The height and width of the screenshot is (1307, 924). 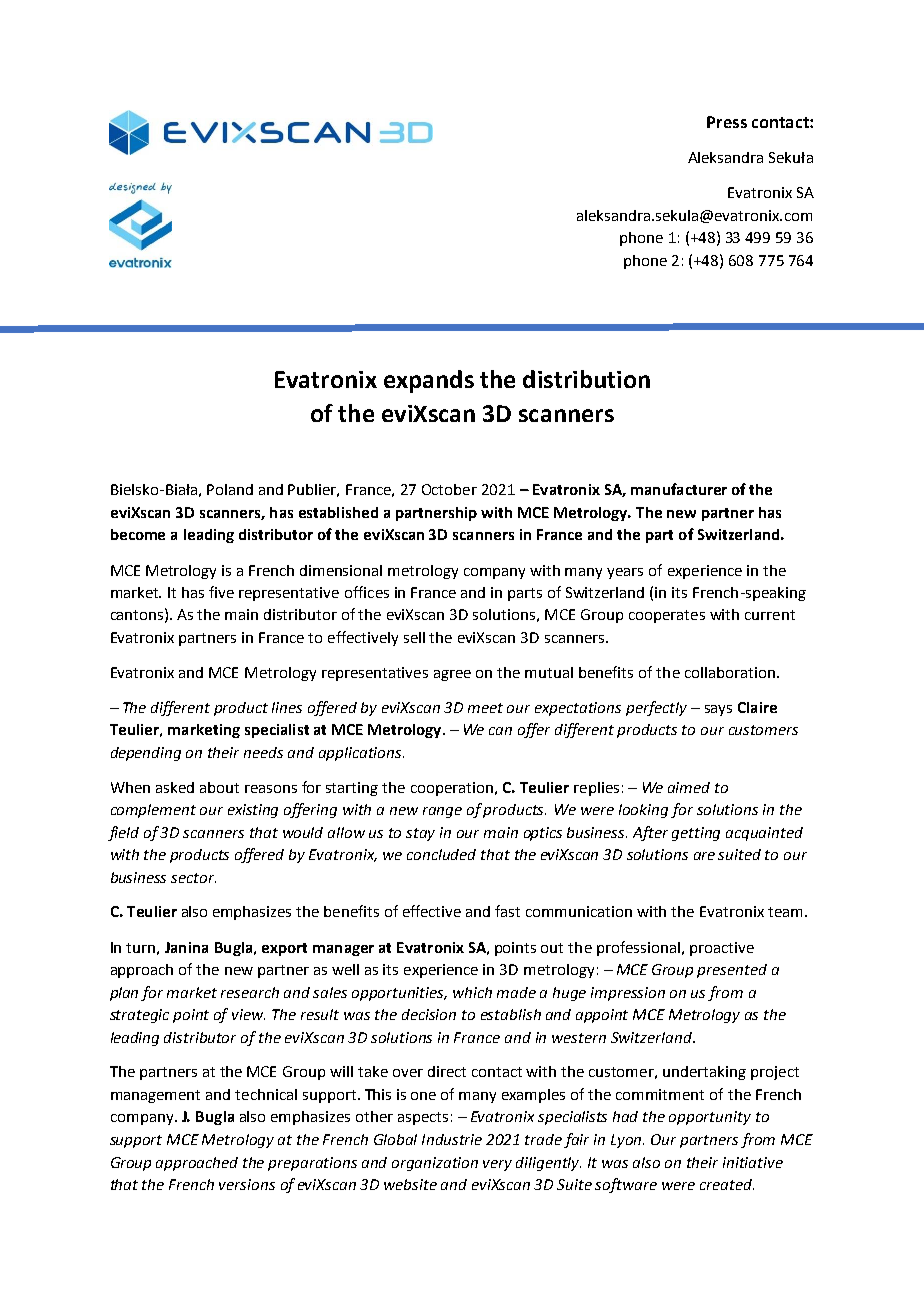 What do you see at coordinates (247, 1184) in the screenshot?
I see `versions` at bounding box center [247, 1184].
